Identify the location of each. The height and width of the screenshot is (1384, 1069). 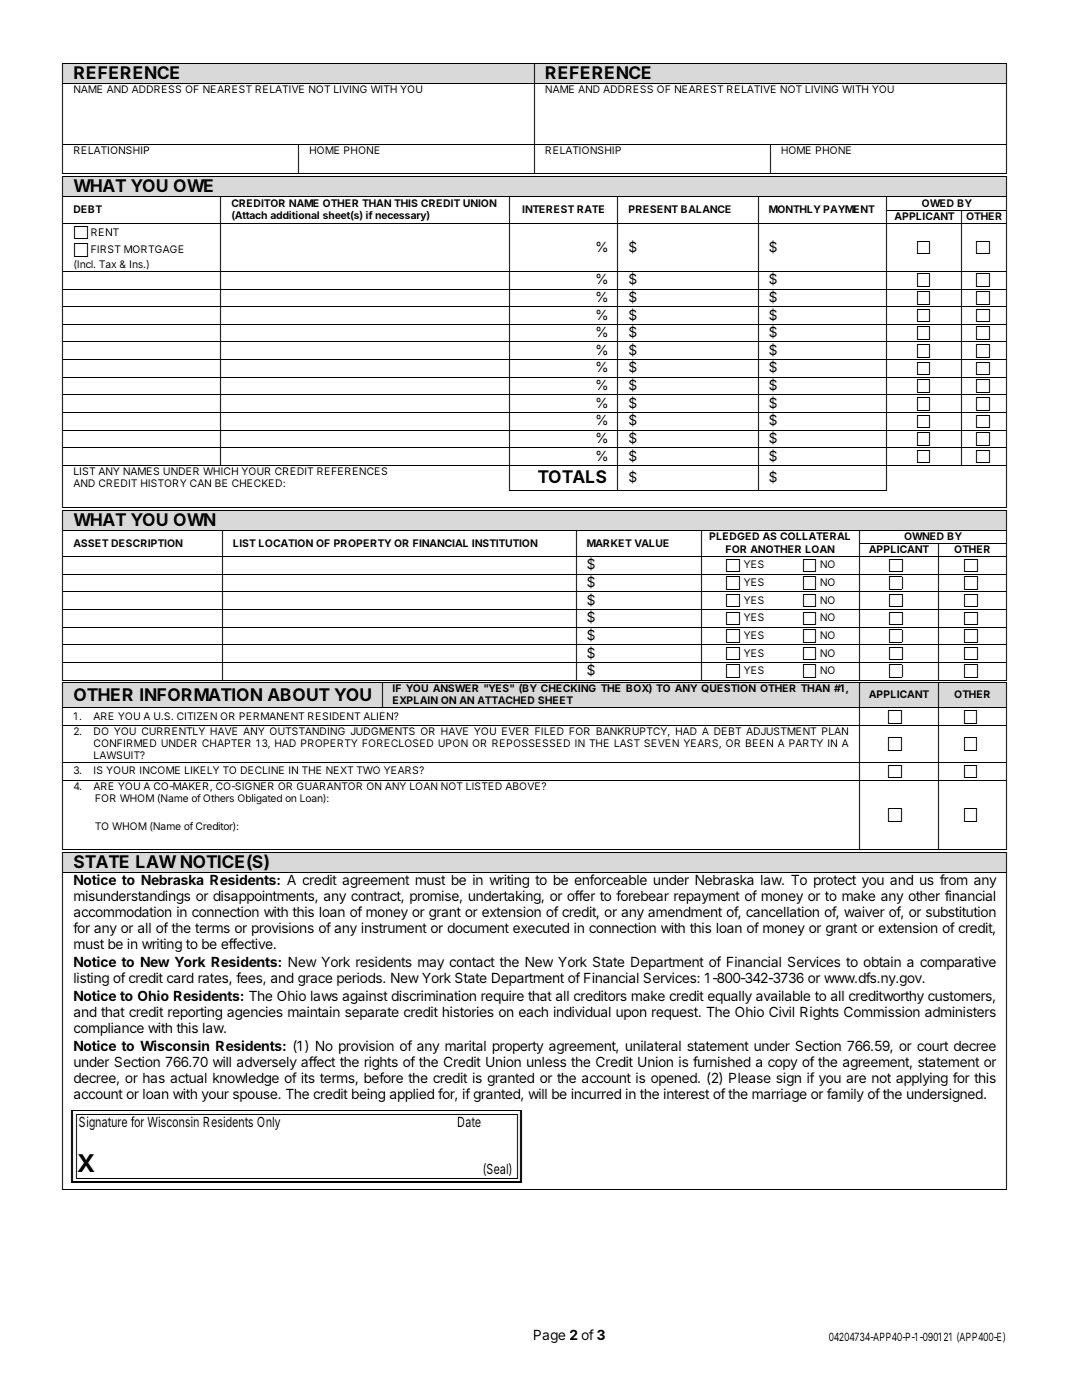
(533, 1012).
